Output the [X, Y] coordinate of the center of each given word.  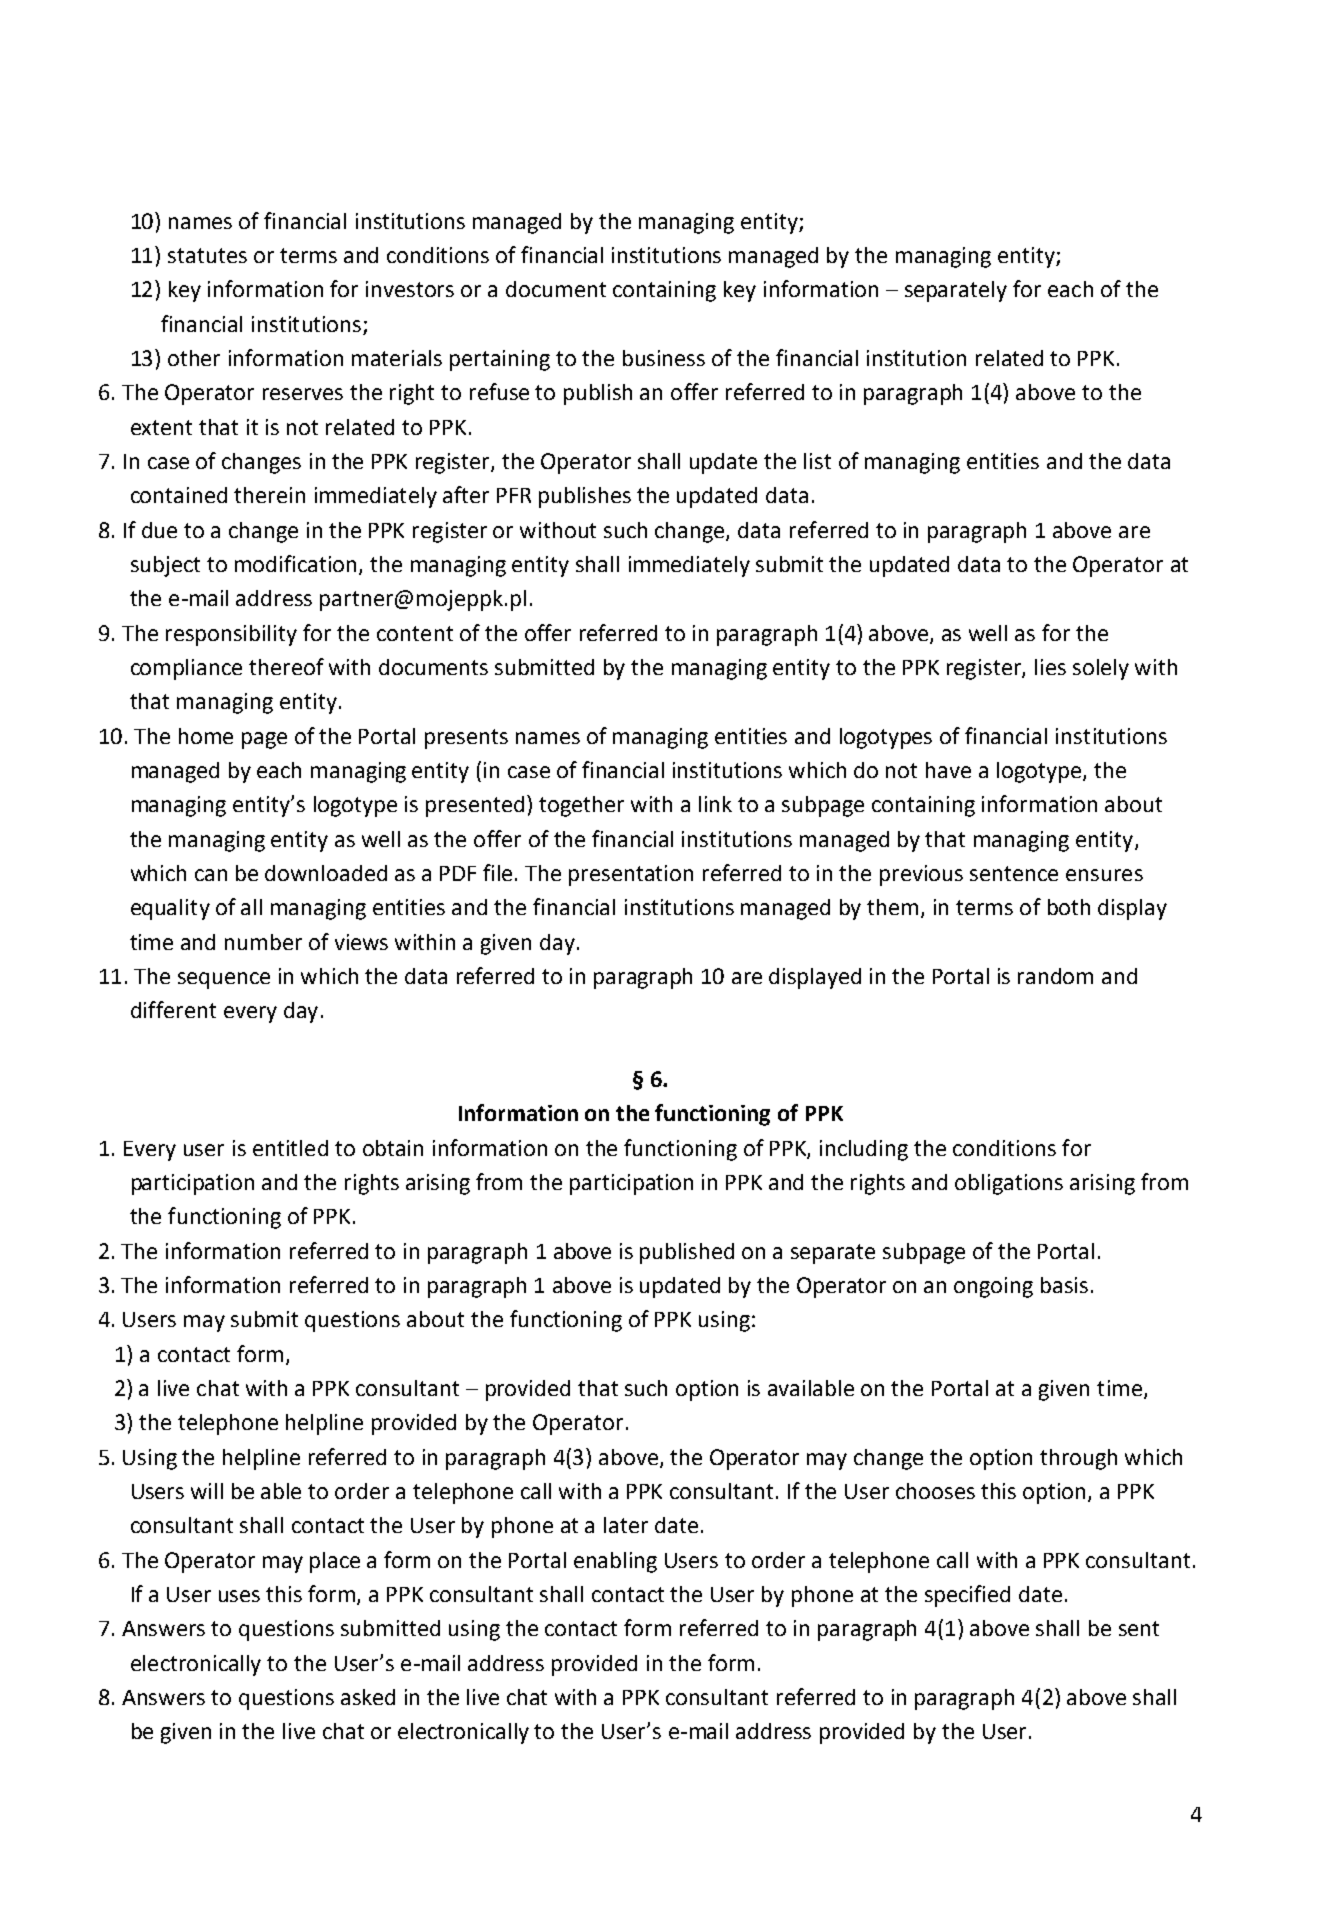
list [817, 461]
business [664, 358]
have [948, 770]
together [581, 806]
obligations [1009, 1184]
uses [239, 1596]
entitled [290, 1148]
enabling [615, 1562]
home [206, 736]
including [864, 1150]
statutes [207, 255]
